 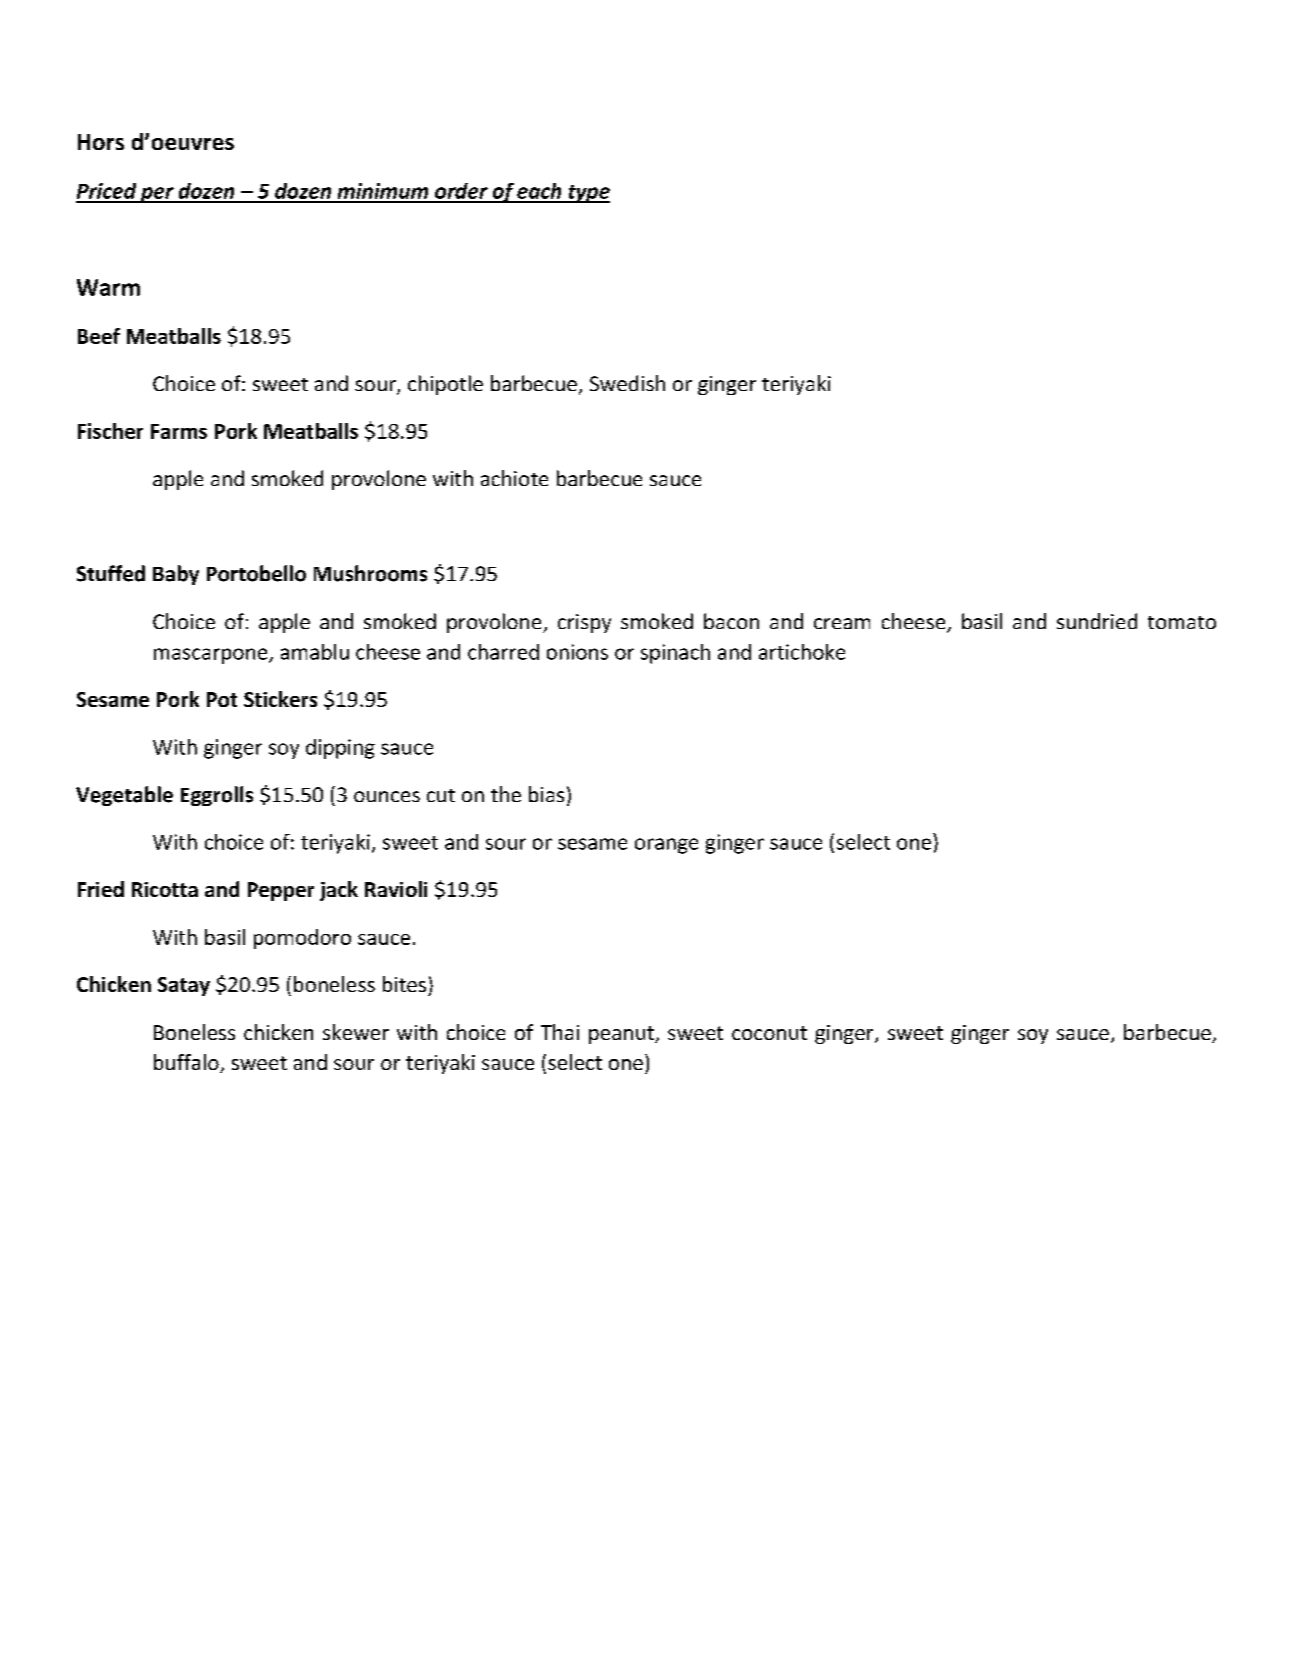 What do you see at coordinates (404, 984) in the image?
I see `bites` at bounding box center [404, 984].
